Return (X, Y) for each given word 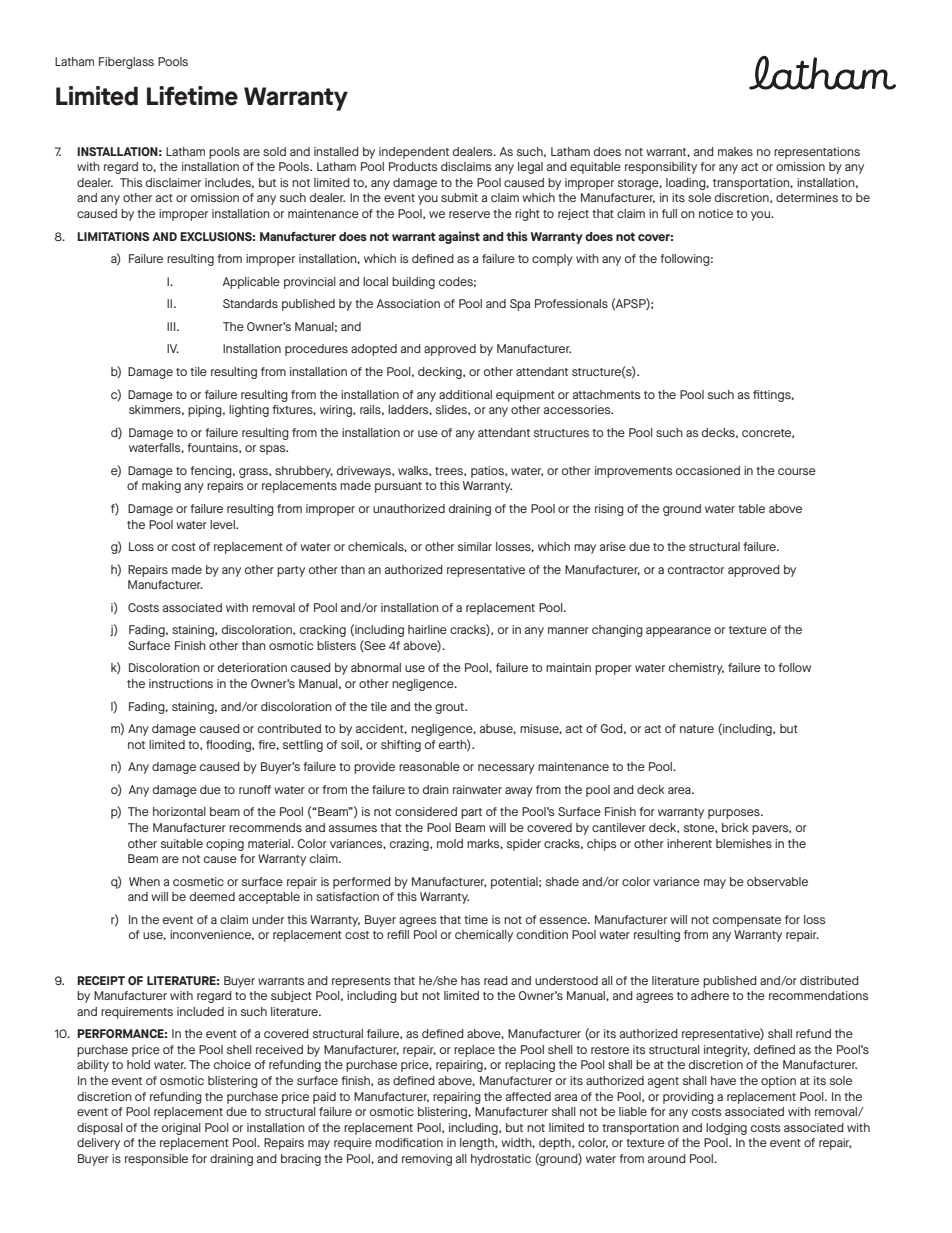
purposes (735, 814)
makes (735, 151)
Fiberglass (126, 63)
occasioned (708, 470)
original (181, 1129)
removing (427, 1160)
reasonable (429, 766)
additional (465, 394)
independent (414, 153)
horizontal (179, 811)
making (161, 487)
